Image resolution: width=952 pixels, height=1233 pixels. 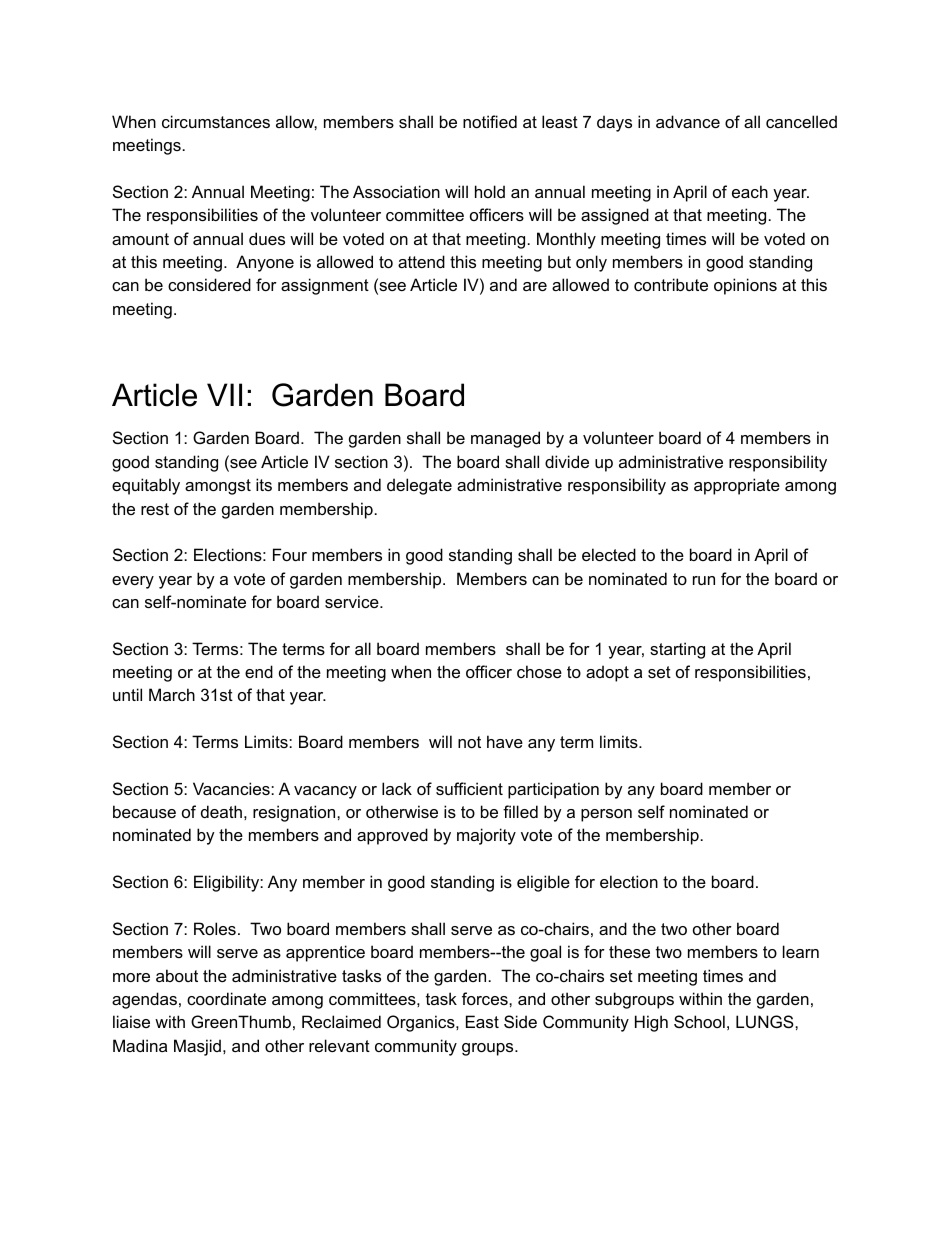 I want to click on VII, so click(x=224, y=394).
